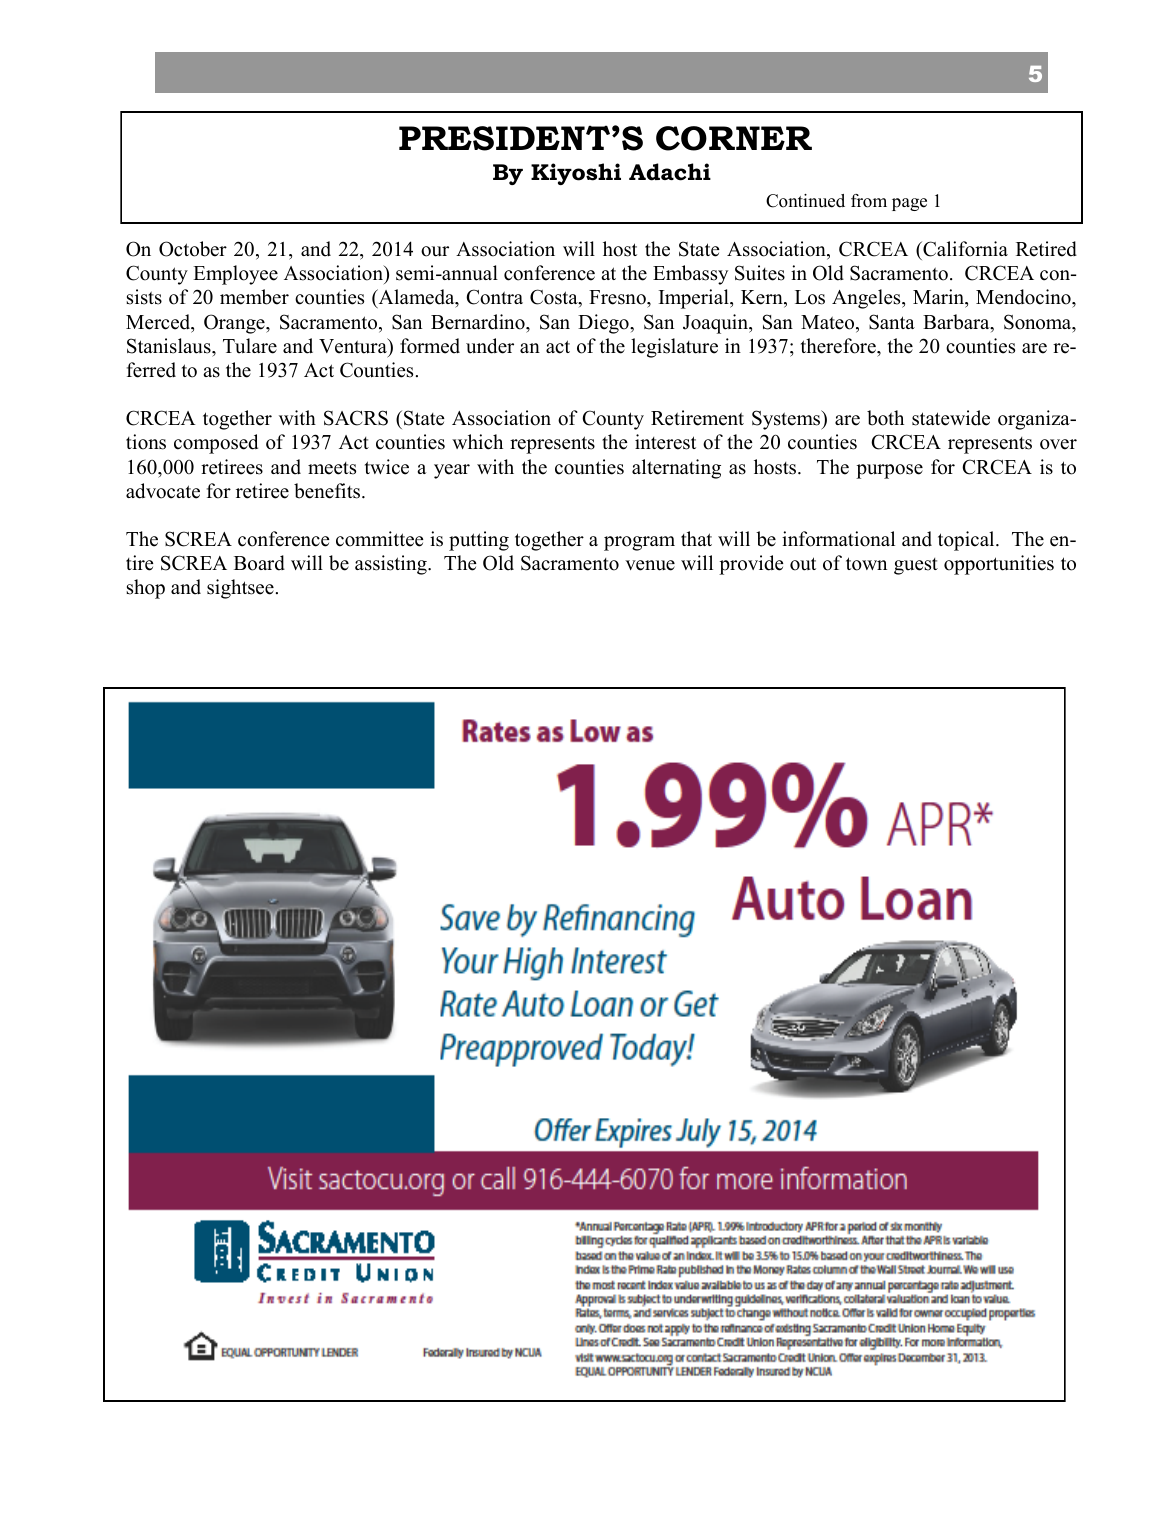 The image size is (1169, 1513). Describe the element at coordinates (670, 172) in the screenshot. I see `Adachi` at that location.
